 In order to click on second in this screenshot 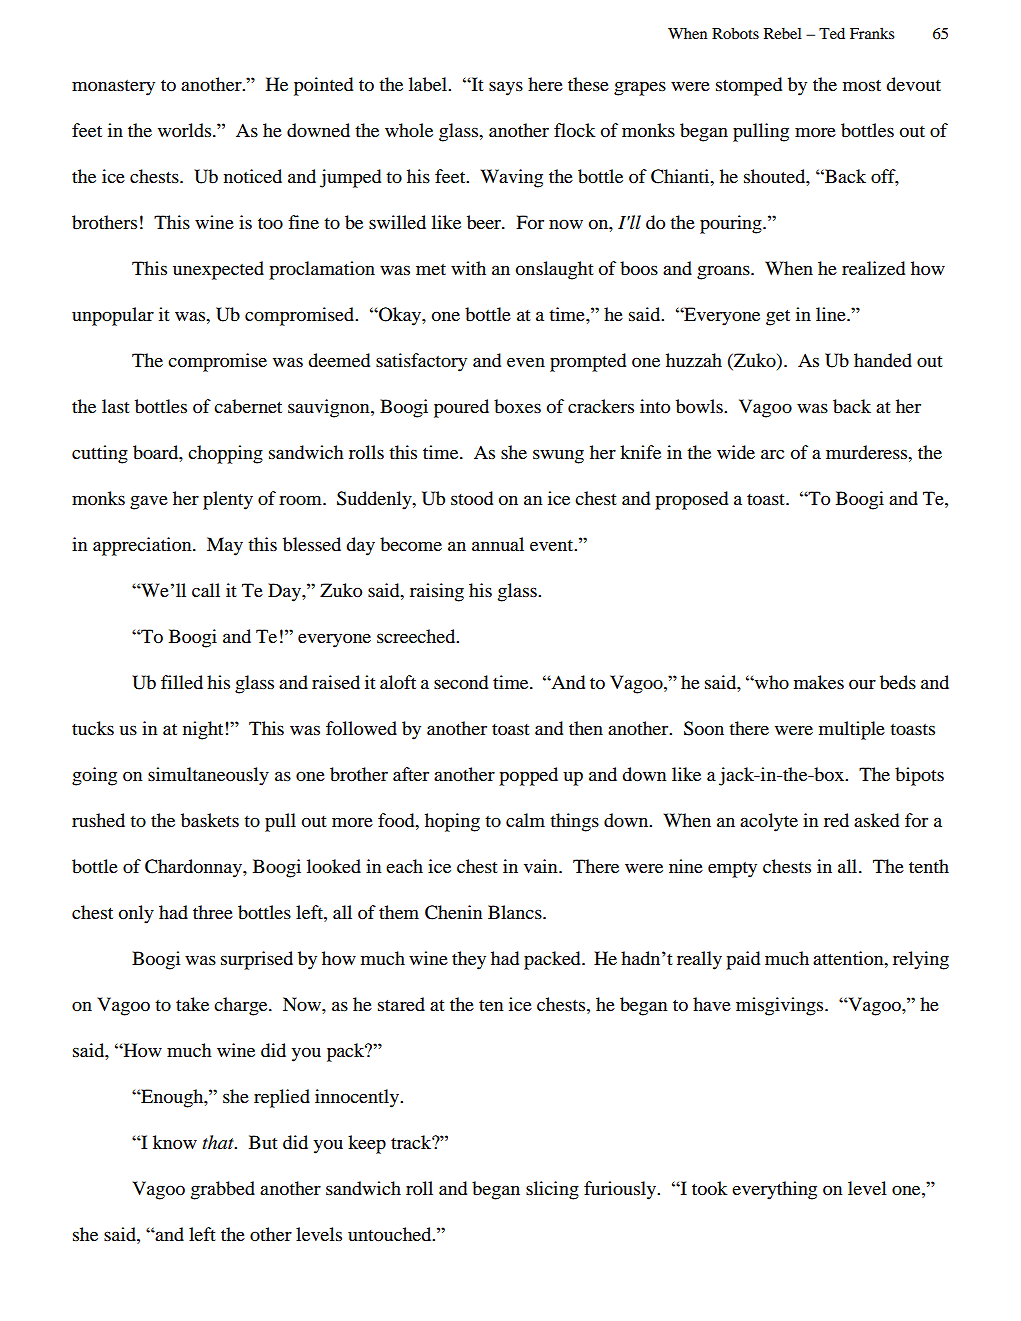, I will do `click(461, 682)`.
